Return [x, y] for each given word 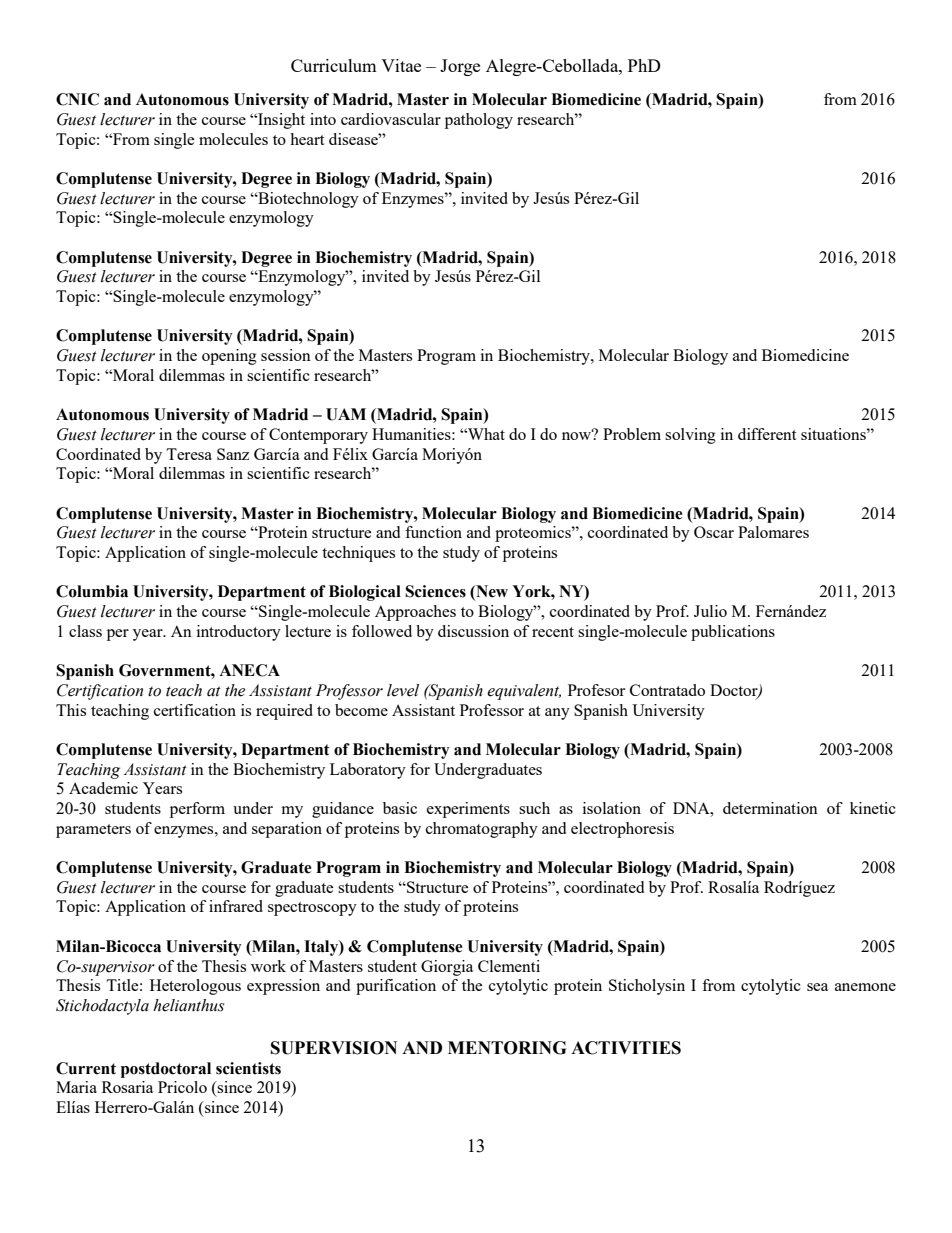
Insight [280, 121]
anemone [865, 987]
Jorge [460, 67]
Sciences [435, 591]
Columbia [92, 591]
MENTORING [507, 1048]
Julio [710, 611]
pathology [479, 121]
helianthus [188, 1005]
